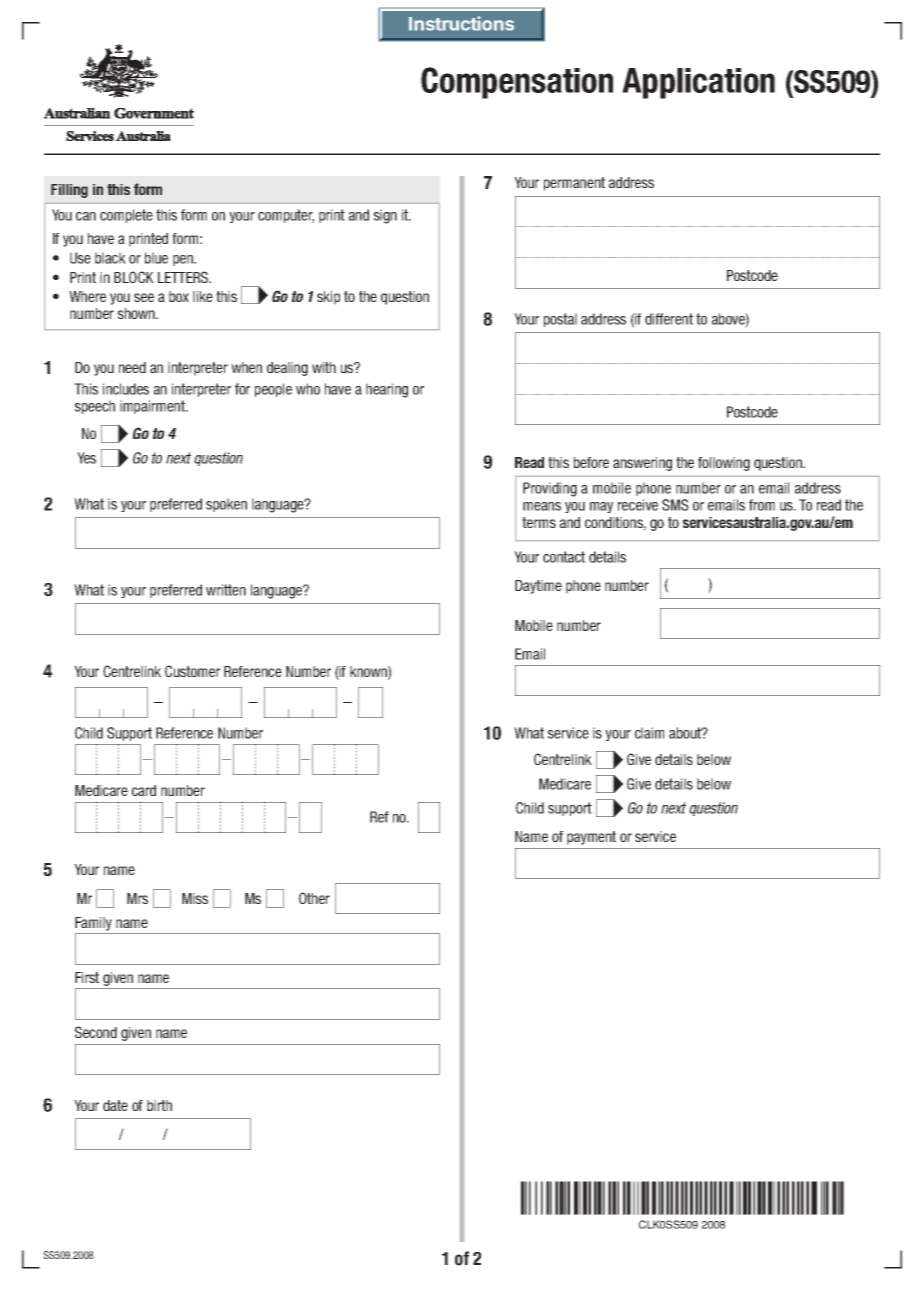 The width and height of the screenshot is (924, 1308). I want to click on hearing, so click(387, 390).
